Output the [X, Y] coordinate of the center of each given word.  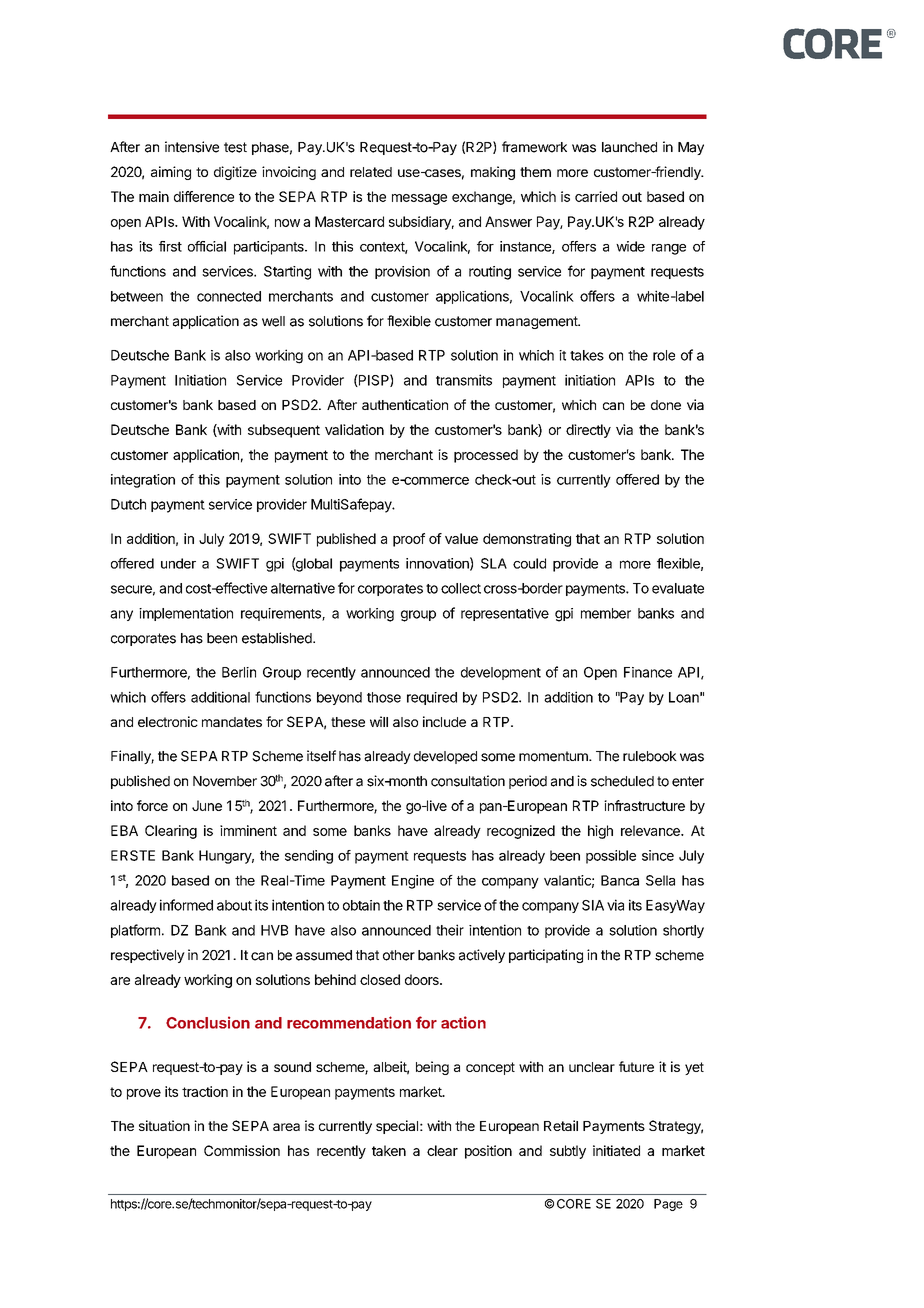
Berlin [239, 672]
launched [629, 147]
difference [204, 196]
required [432, 698]
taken [389, 1150]
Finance [648, 672]
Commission [242, 1150]
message [419, 199]
